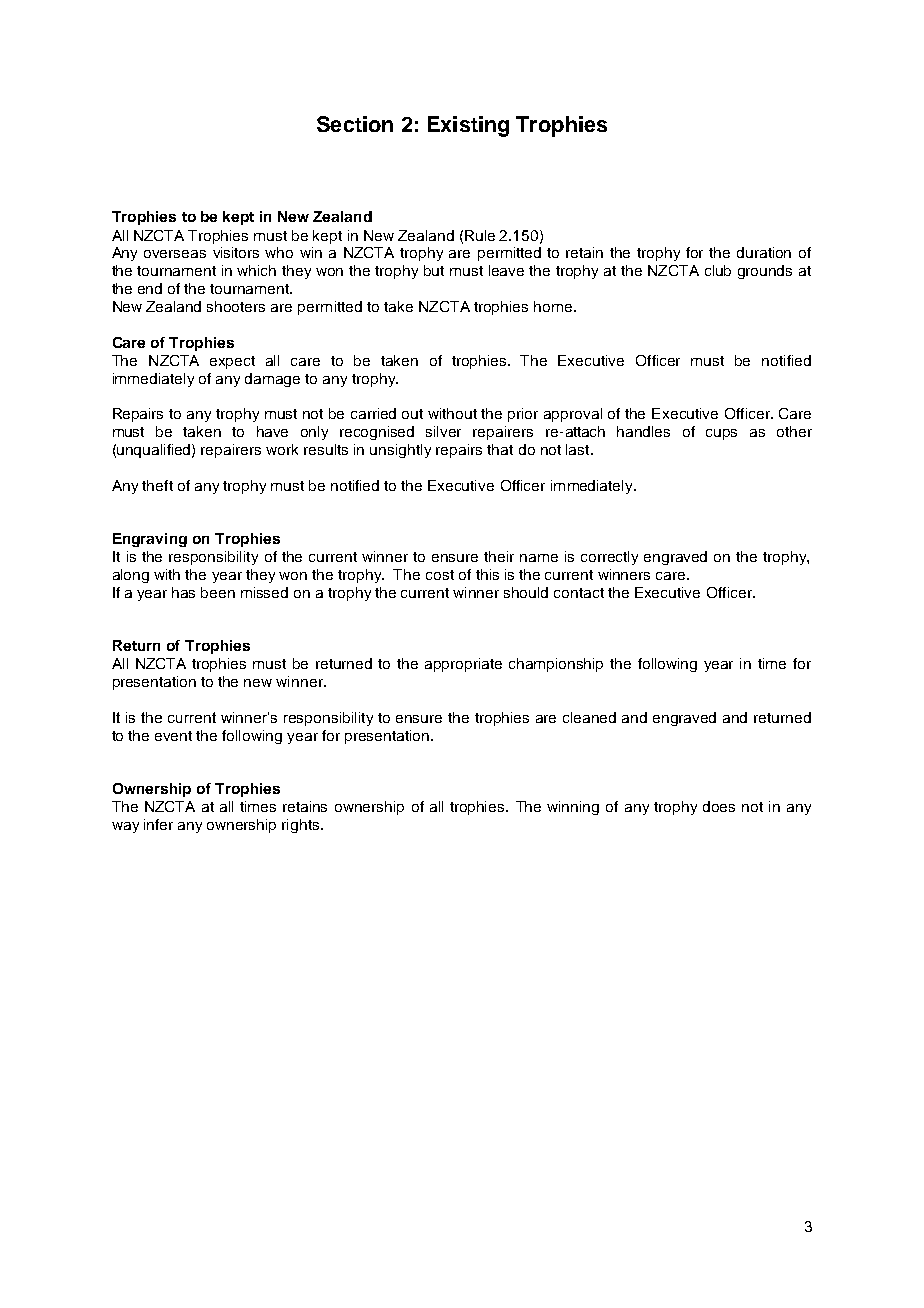  I want to click on winning, so click(573, 808).
